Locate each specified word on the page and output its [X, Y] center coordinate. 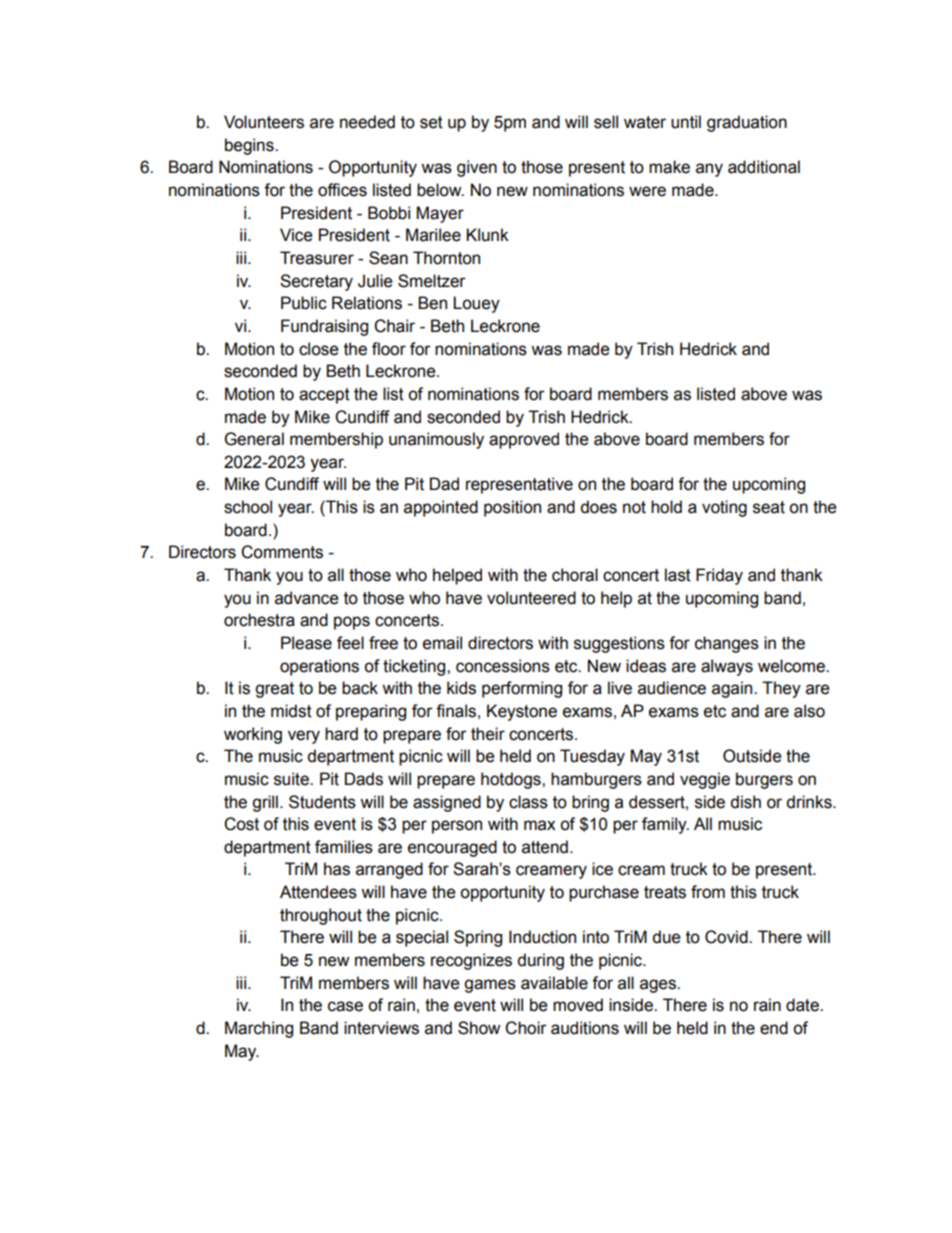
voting [724, 508]
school [248, 507]
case [345, 1006]
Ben [432, 303]
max [540, 825]
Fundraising [324, 327]
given [477, 168]
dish [745, 802]
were [647, 191]
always [727, 667]
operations [319, 667]
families [344, 847]
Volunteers [264, 122]
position [512, 508]
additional [764, 167]
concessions [503, 666]
